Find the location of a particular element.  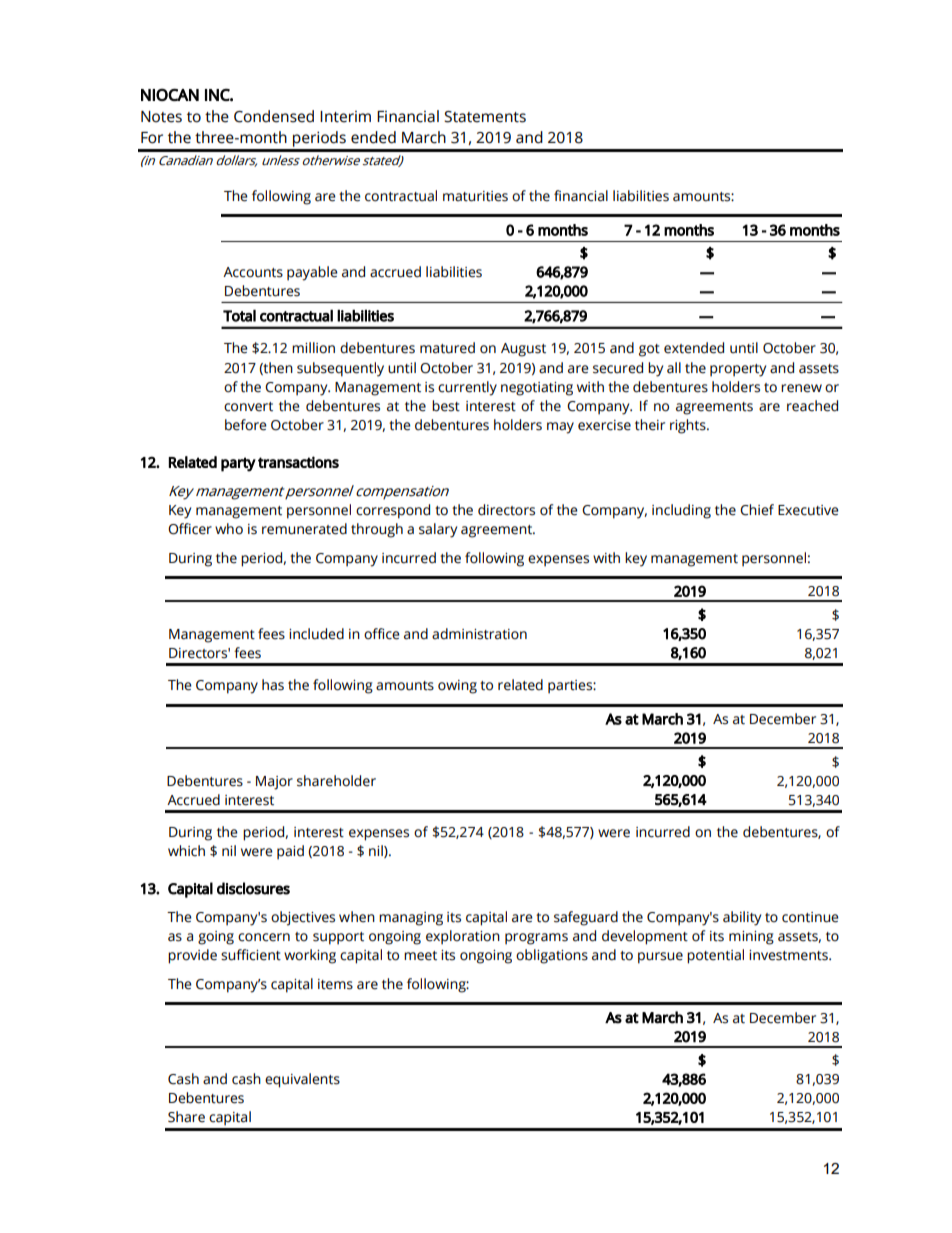

Statements is located at coordinates (485, 117).
